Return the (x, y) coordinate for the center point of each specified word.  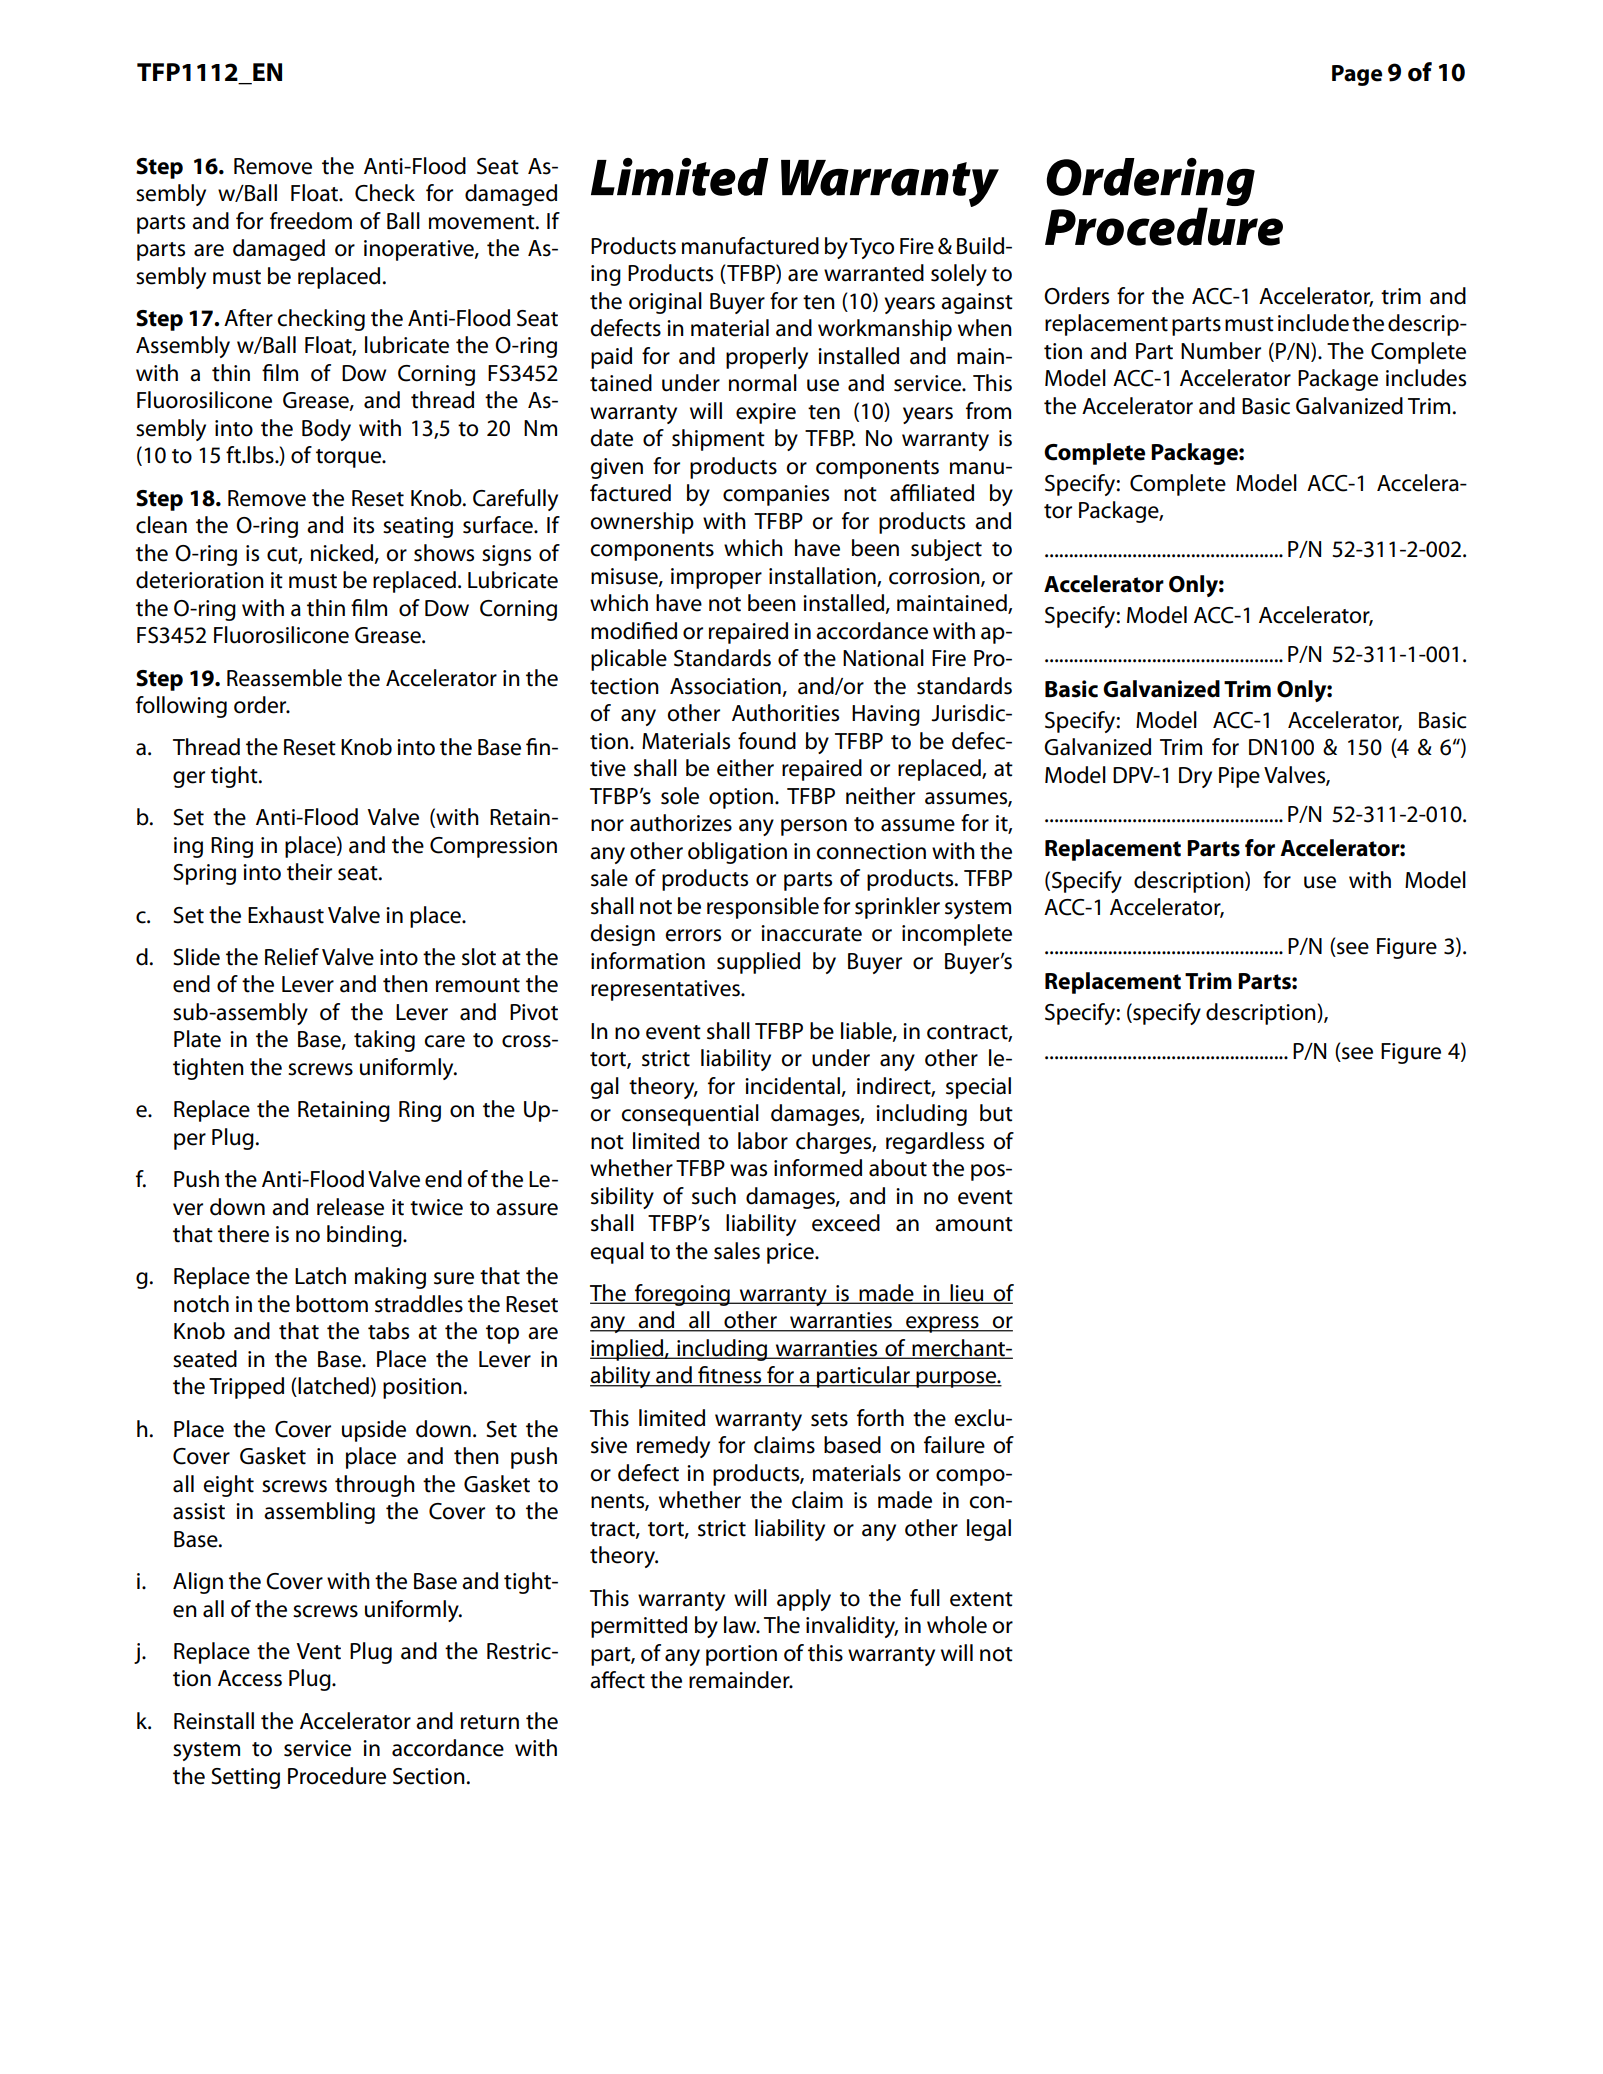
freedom (311, 221)
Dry (1195, 777)
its (363, 525)
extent (981, 1599)
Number (1221, 351)
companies (776, 495)
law (741, 1625)
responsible (763, 908)
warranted (874, 273)
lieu (967, 1294)
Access (250, 1678)
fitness (730, 1376)
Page (1357, 75)
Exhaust (286, 915)
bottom (332, 1304)
